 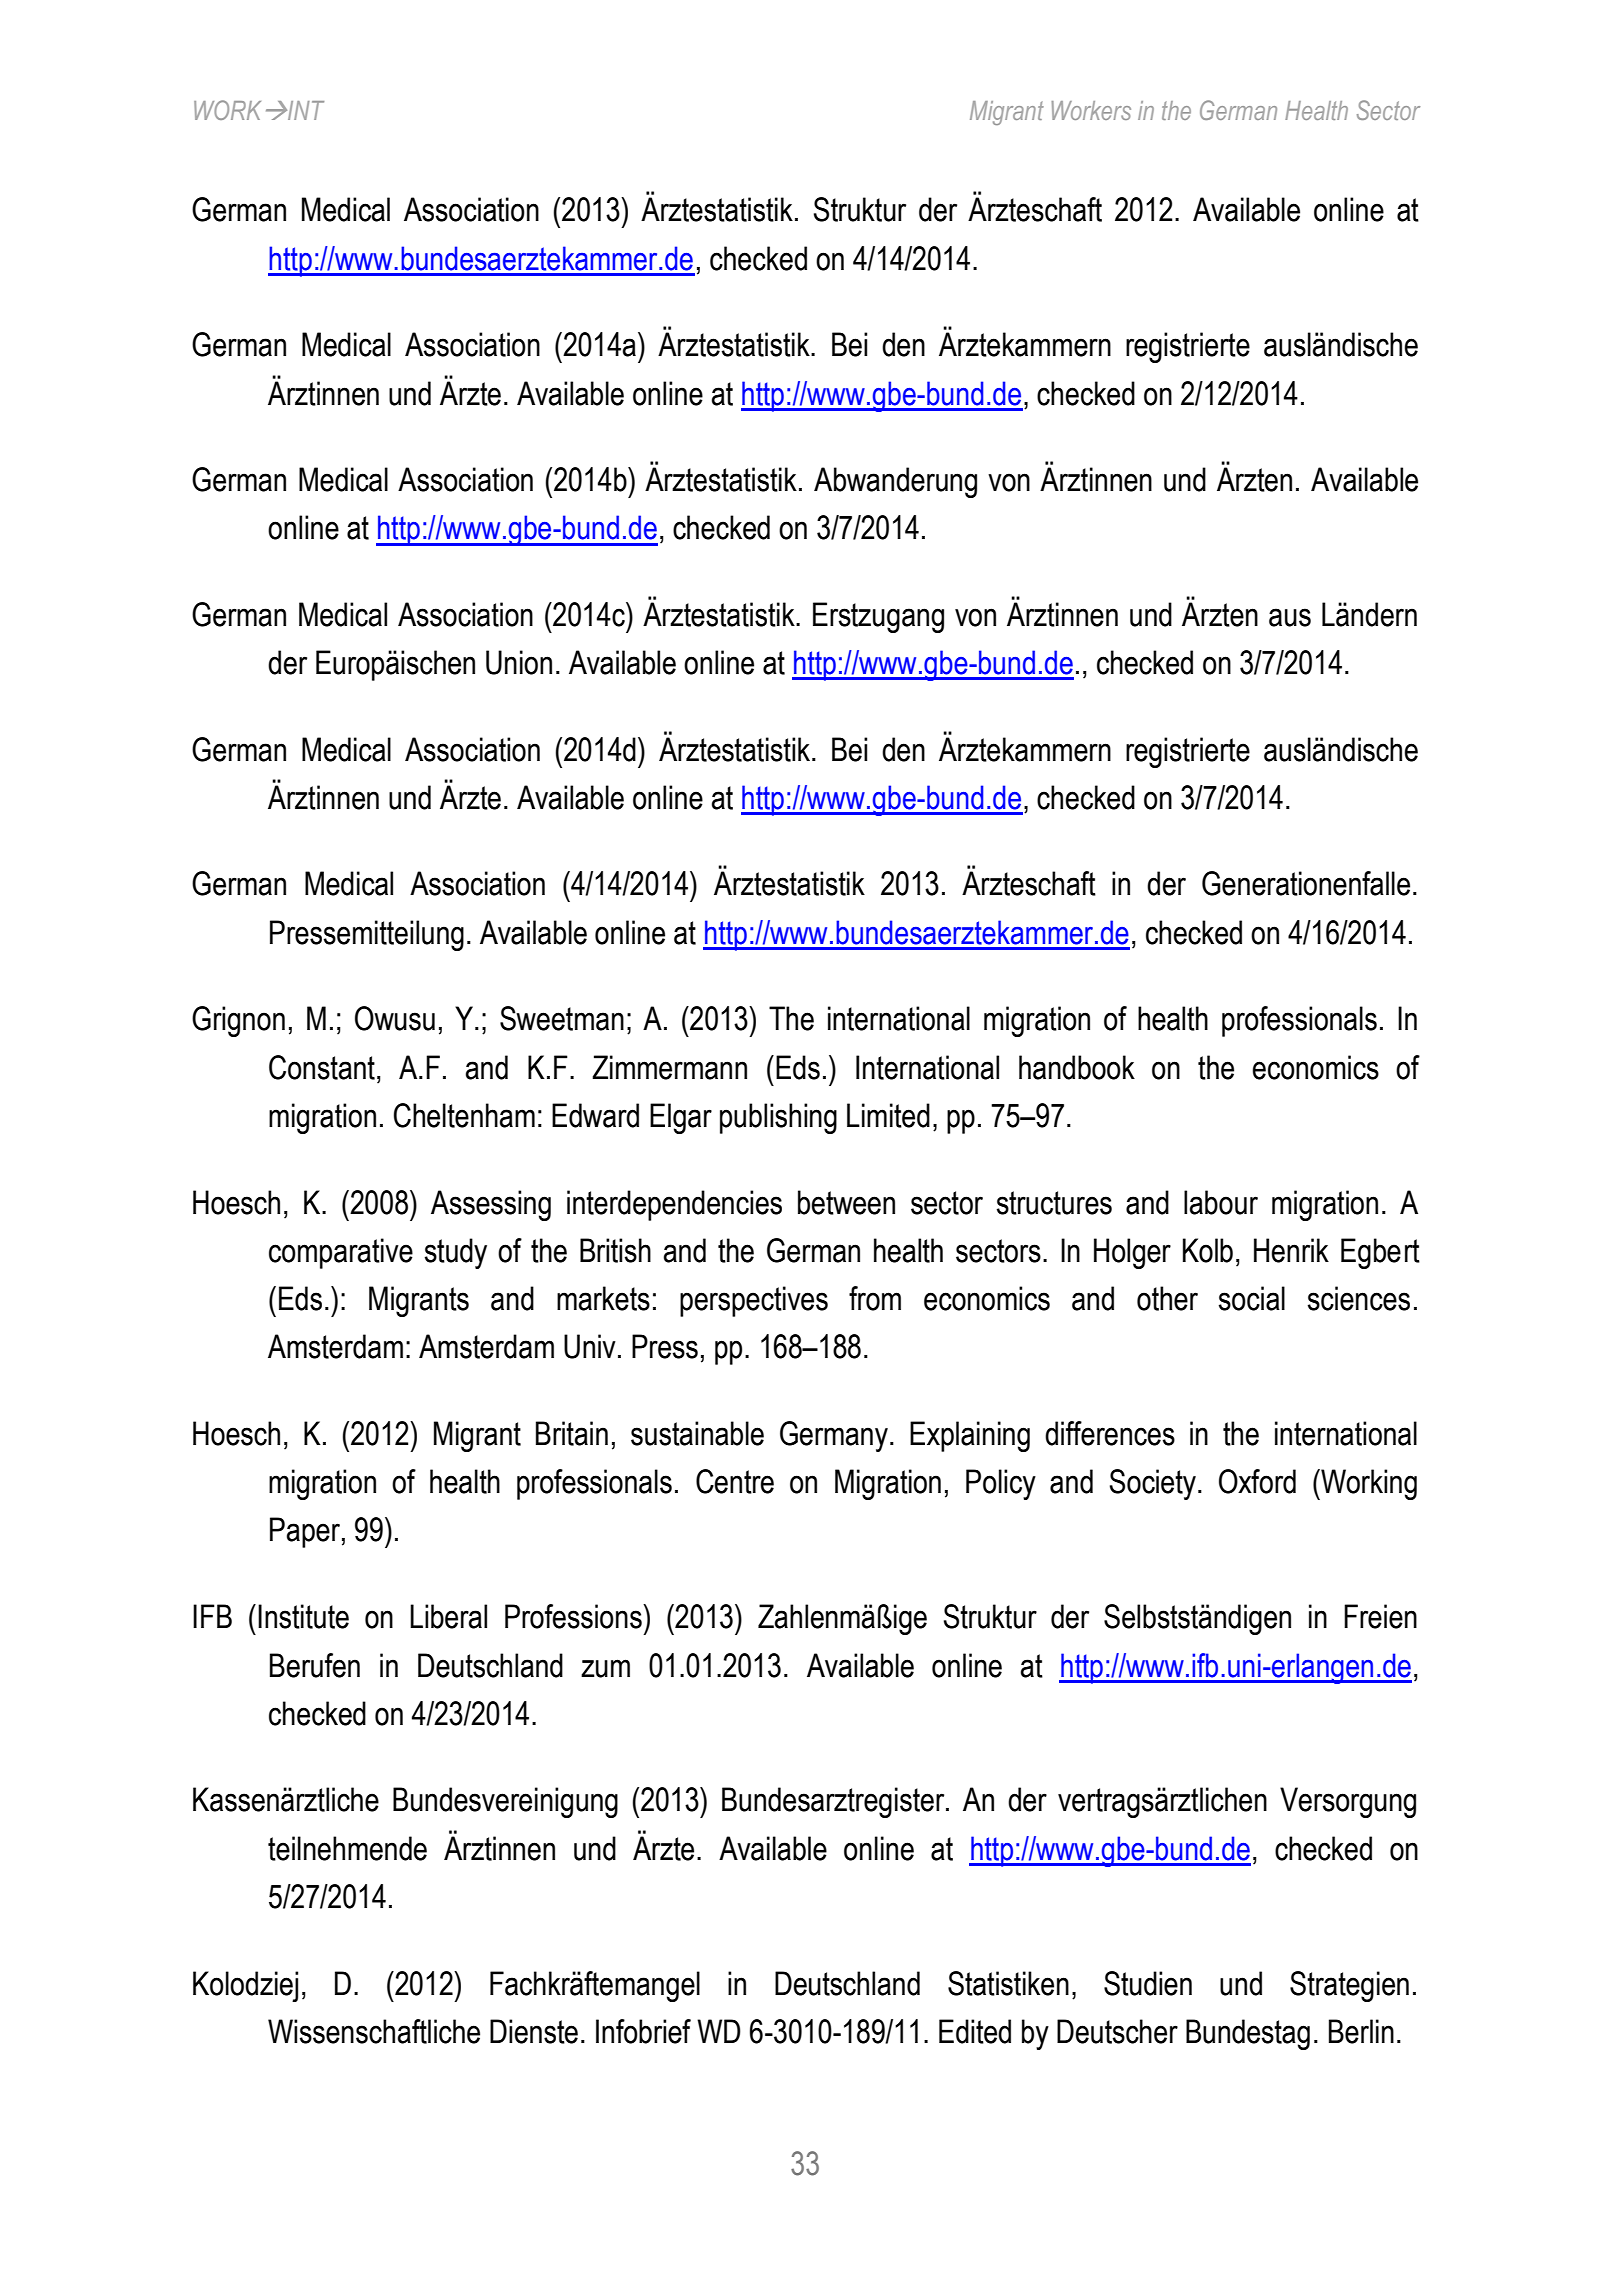 What do you see at coordinates (1077, 1067) in the screenshot?
I see `handbook` at bounding box center [1077, 1067].
